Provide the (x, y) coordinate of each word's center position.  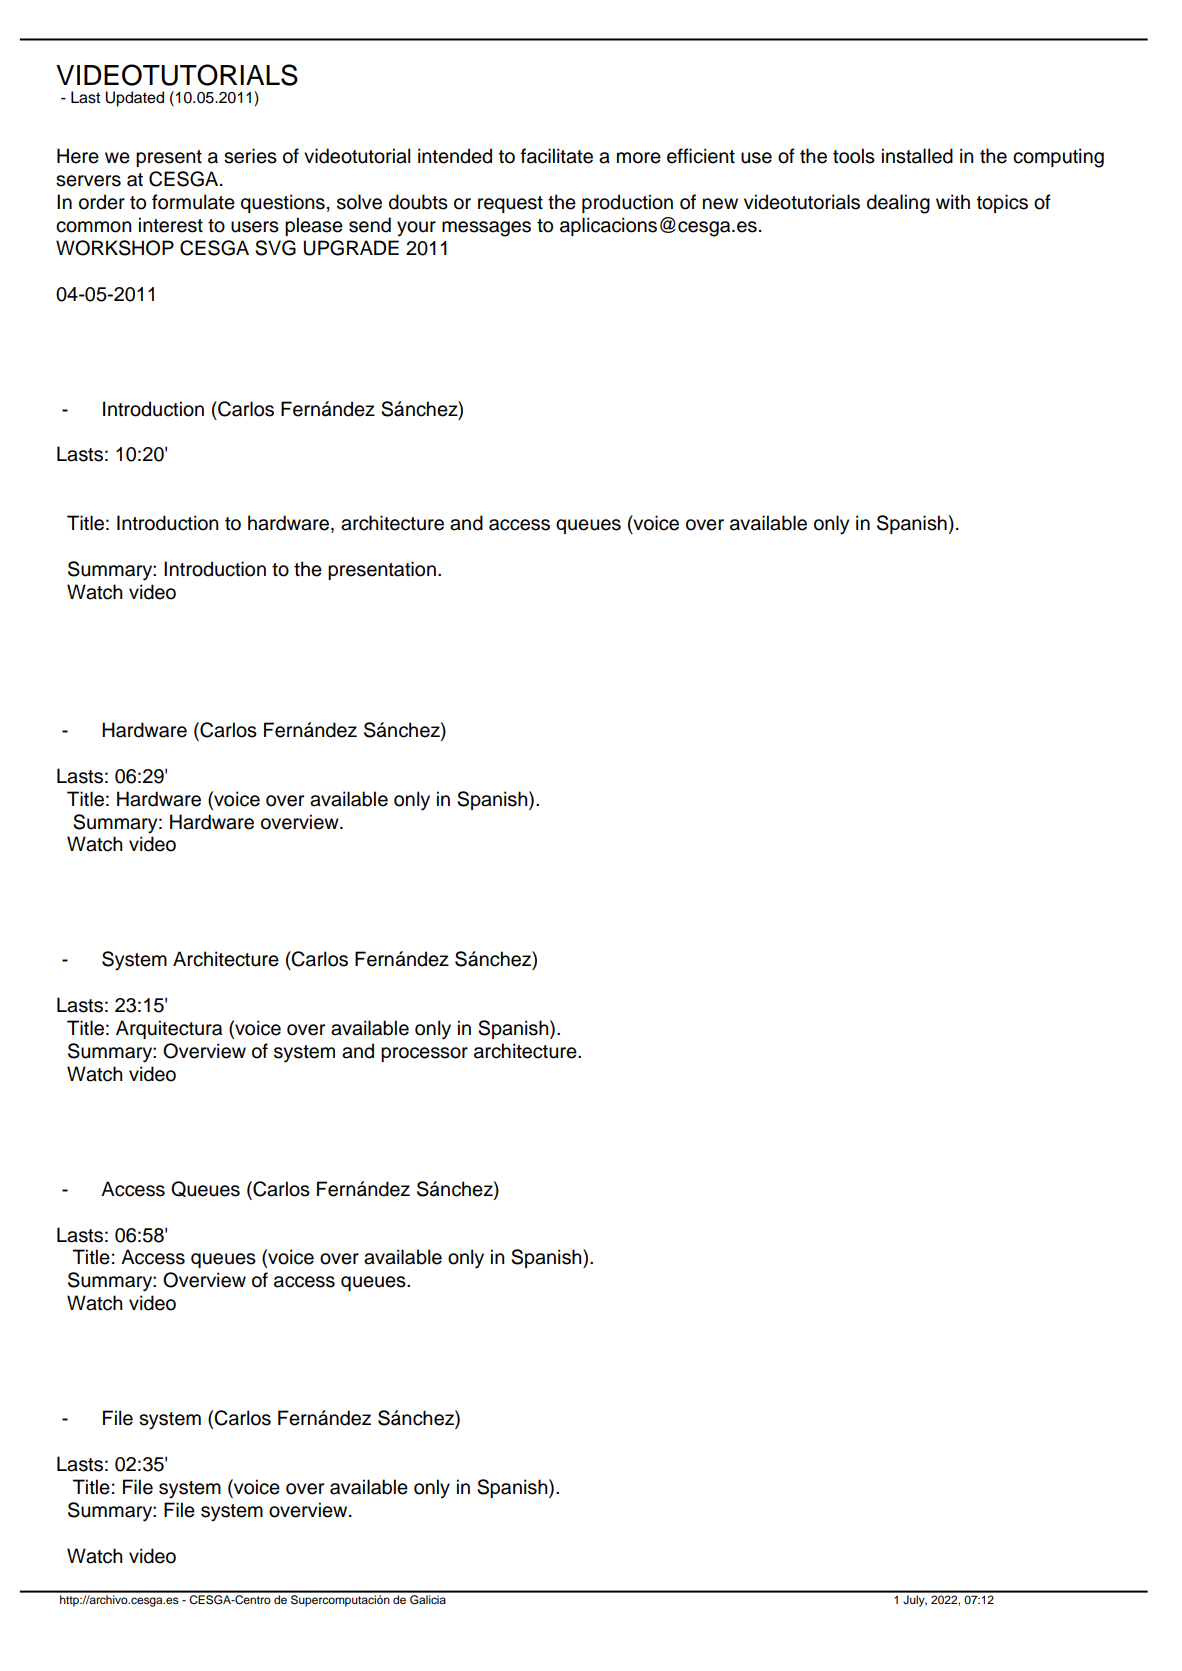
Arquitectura (169, 1029)
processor (424, 1054)
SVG (275, 248)
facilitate (557, 156)
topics (1002, 203)
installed (917, 156)
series (250, 156)
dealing (898, 204)
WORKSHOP (115, 248)
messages (486, 229)
